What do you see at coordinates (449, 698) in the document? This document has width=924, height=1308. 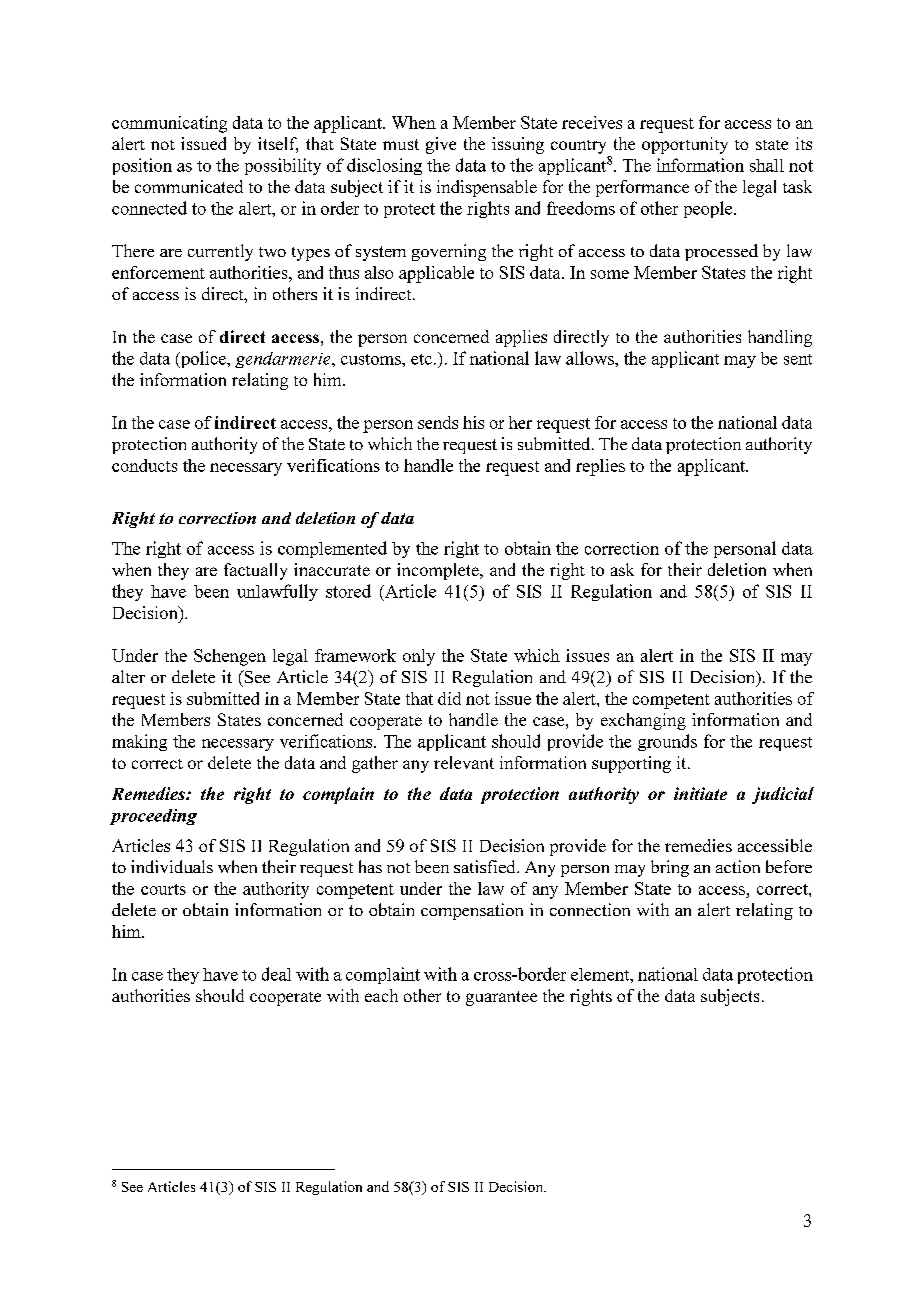 I see `did` at bounding box center [449, 698].
